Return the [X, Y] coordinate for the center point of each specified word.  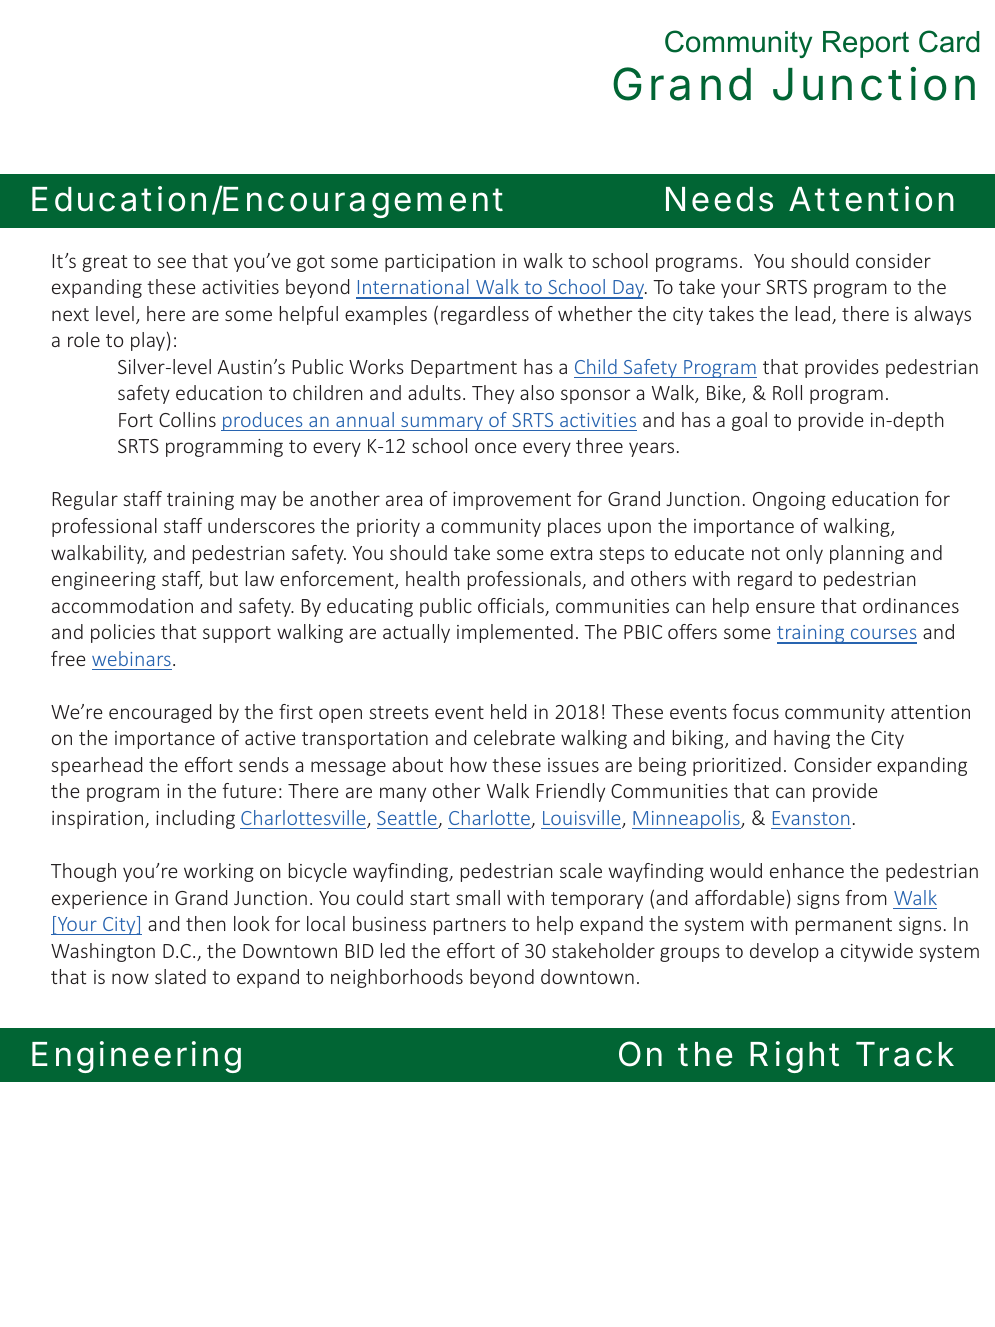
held [508, 711]
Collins [187, 419]
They [493, 394]
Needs [719, 199]
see [171, 262]
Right [794, 1057]
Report [866, 44]
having [802, 739]
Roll [787, 392]
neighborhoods [397, 978]
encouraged [160, 713]
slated [180, 976]
